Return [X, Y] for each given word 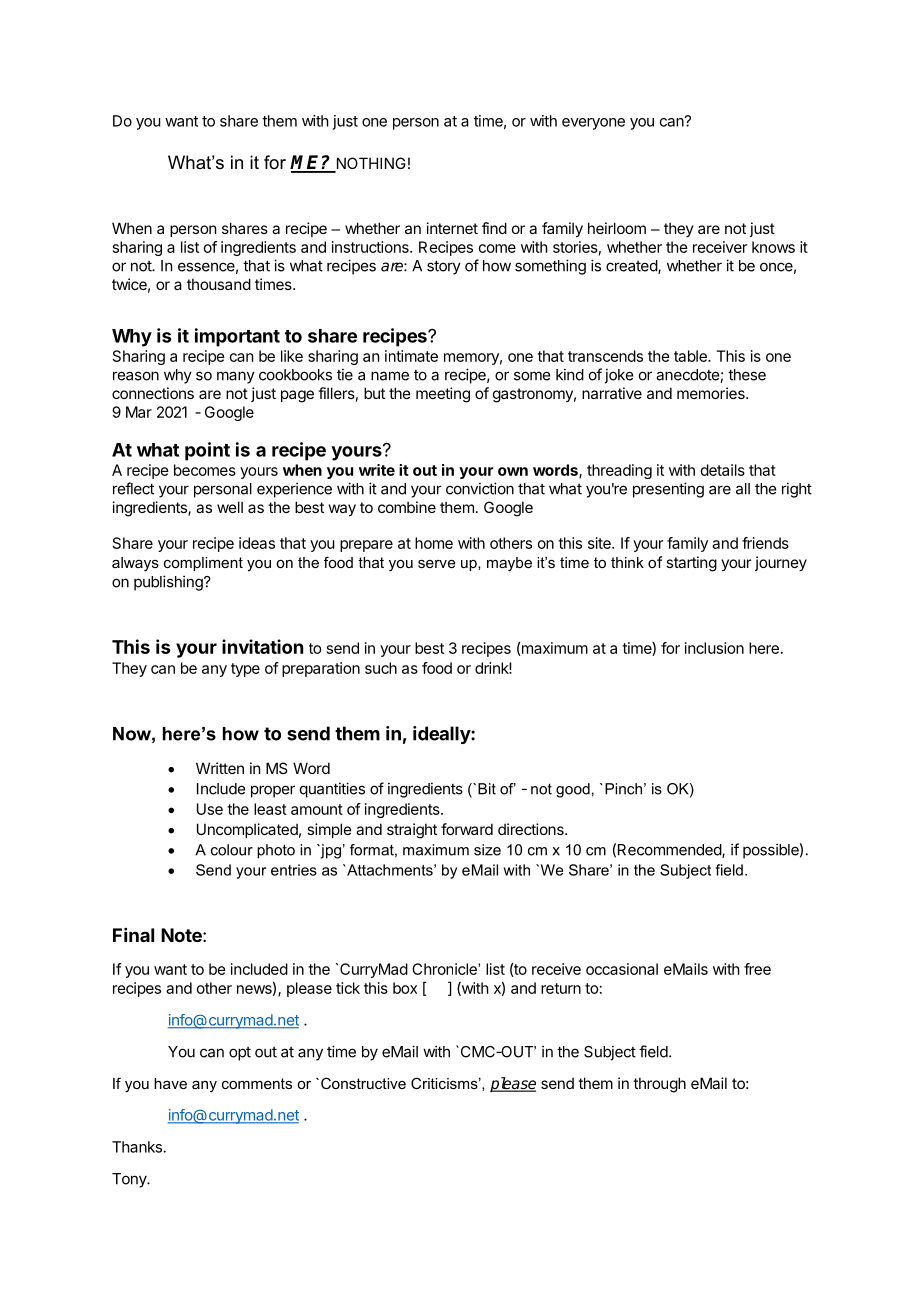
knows [773, 247]
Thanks [138, 1147]
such [381, 668]
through [659, 1085]
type [245, 670]
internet [452, 228]
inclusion [714, 648]
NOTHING [370, 164]
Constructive [363, 1083]
